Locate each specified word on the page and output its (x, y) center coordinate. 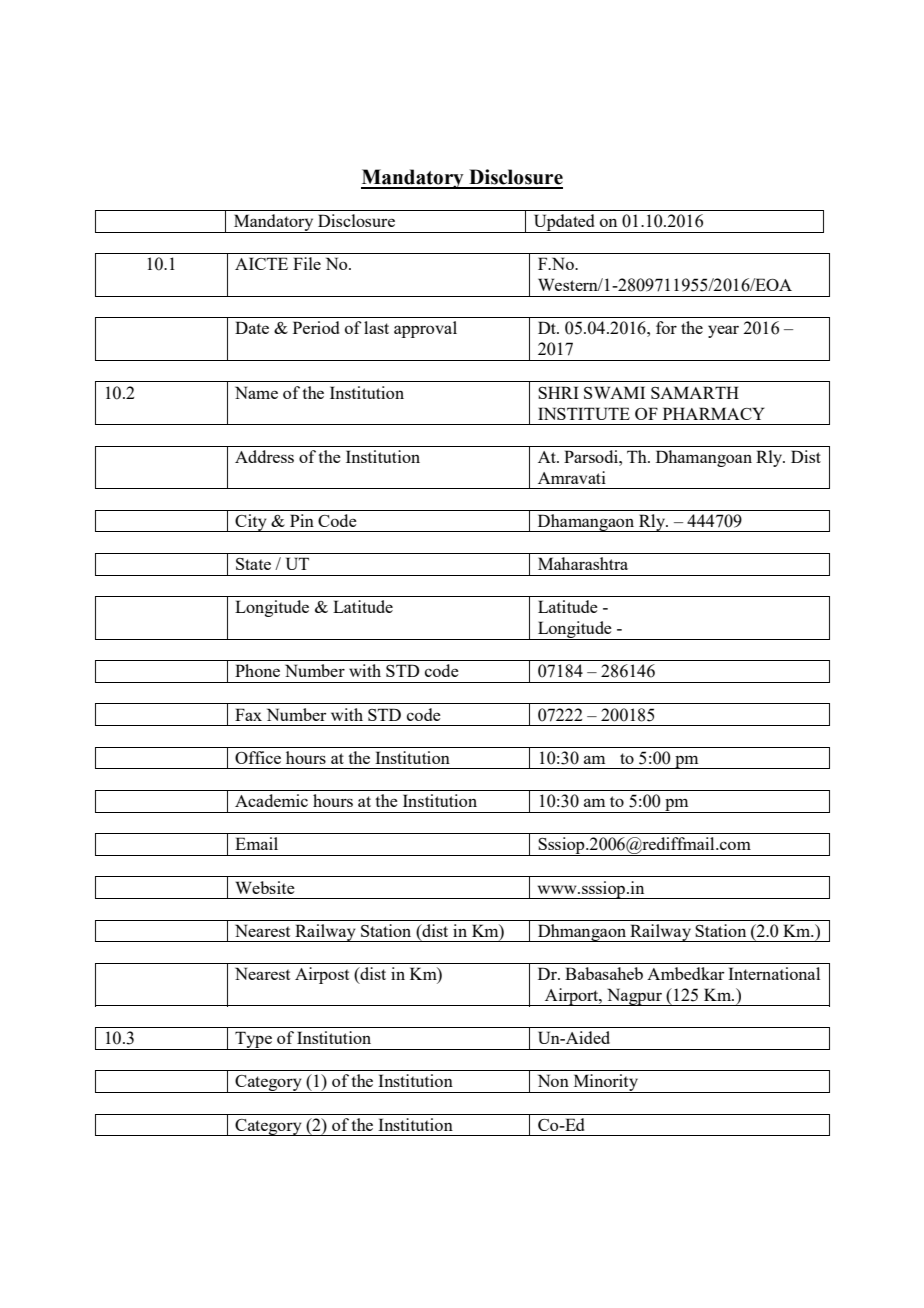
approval (425, 329)
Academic (271, 800)
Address (264, 456)
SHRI (558, 392)
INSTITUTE (584, 413)
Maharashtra (583, 563)
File (307, 263)
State (253, 564)
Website (265, 887)
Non (553, 1080)
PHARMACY (714, 413)
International (774, 973)
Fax (248, 714)
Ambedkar (685, 973)
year (723, 331)
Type (253, 1040)
